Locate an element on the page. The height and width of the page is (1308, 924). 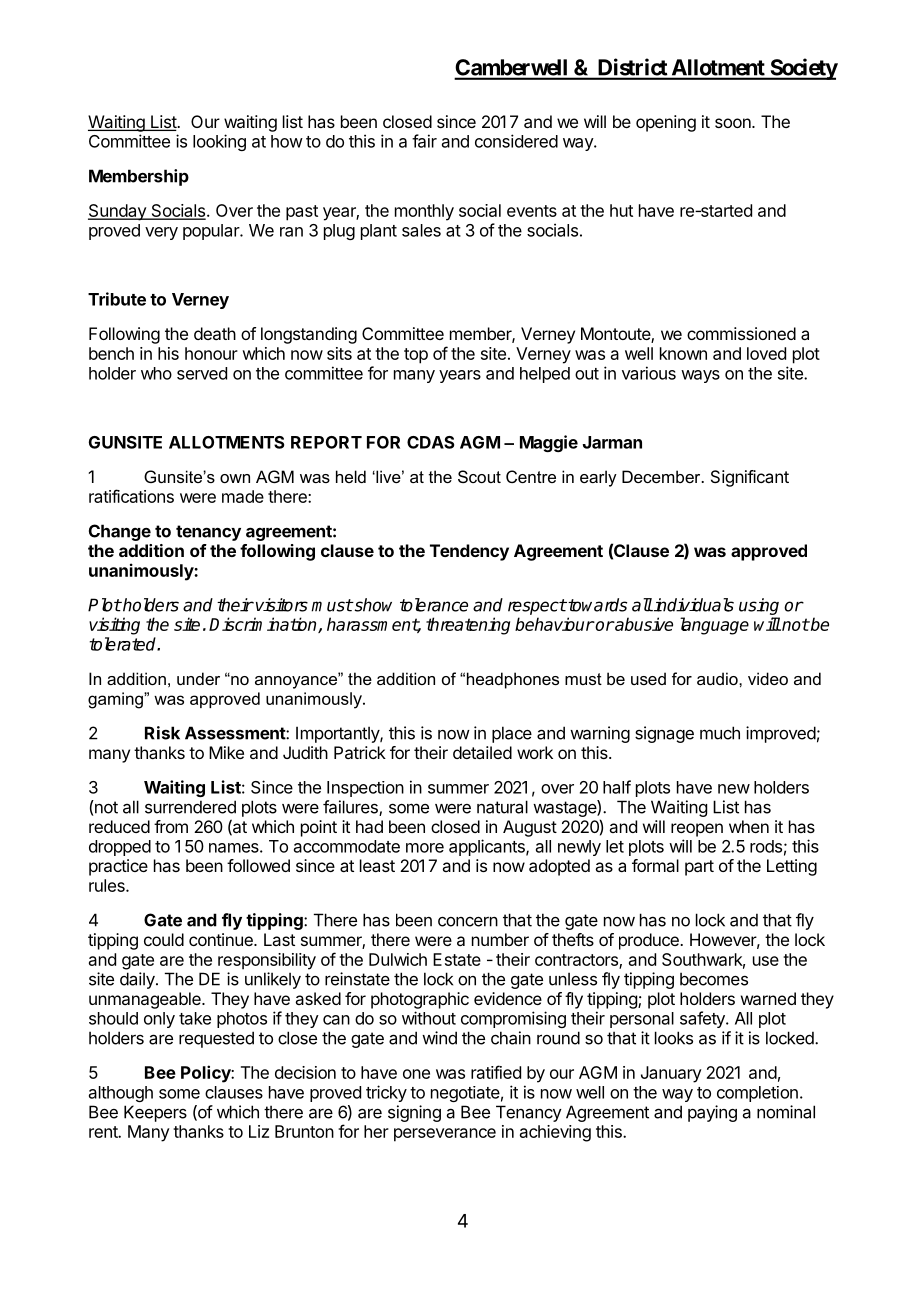
individuals is located at coordinates (693, 605).
